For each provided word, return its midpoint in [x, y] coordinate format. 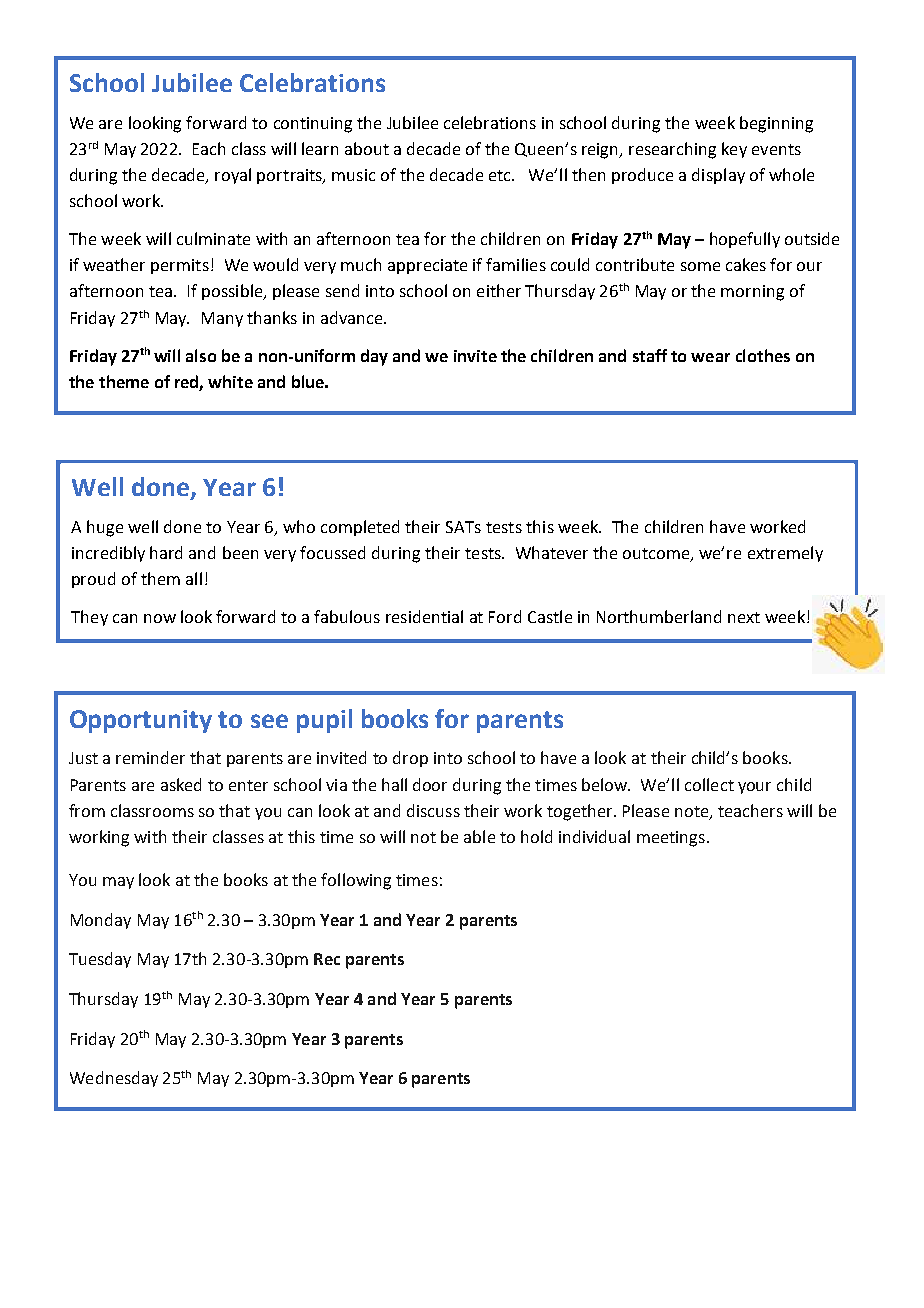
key [734, 150]
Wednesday [114, 1079]
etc [501, 175]
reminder [150, 757]
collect [709, 784]
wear [710, 357]
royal [233, 176]
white [230, 381]
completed [360, 528]
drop [410, 759]
